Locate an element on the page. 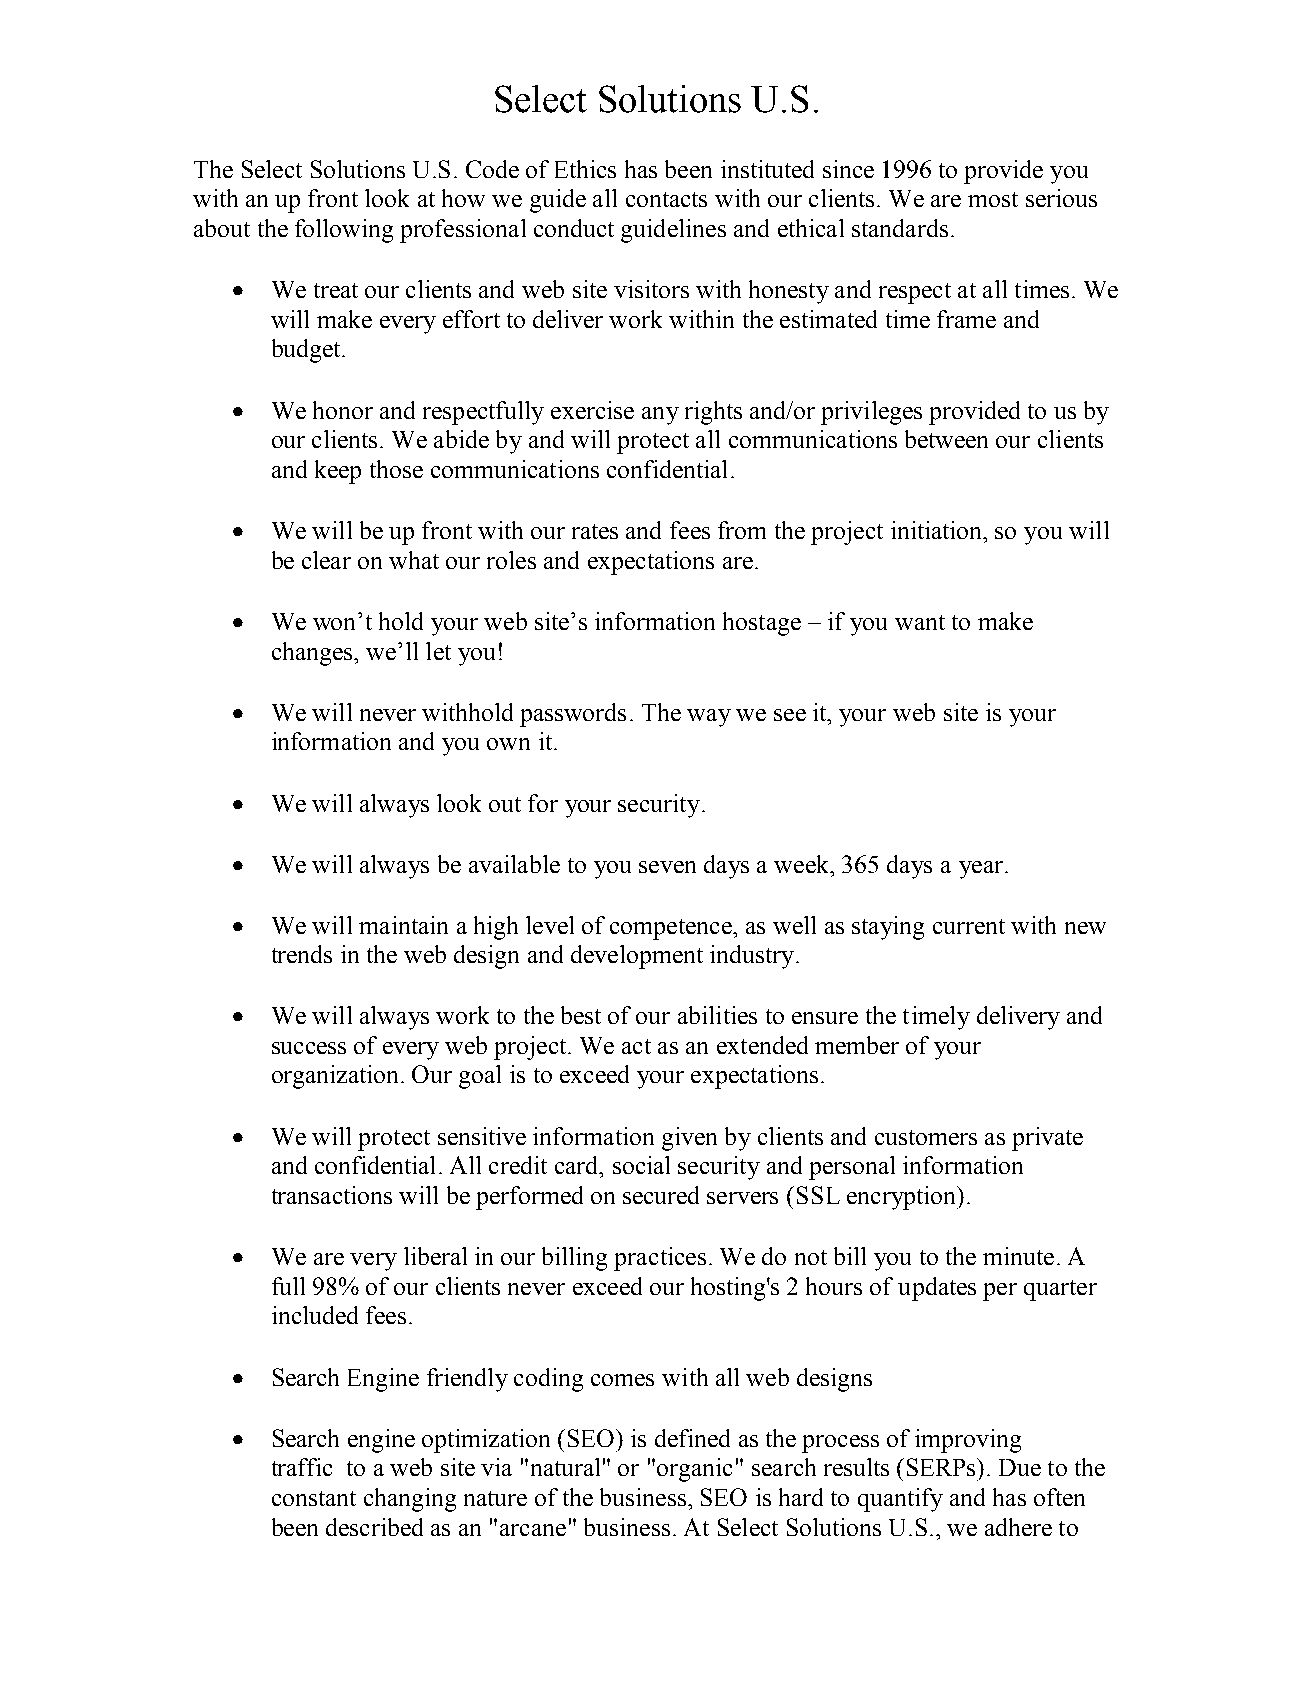  minute is located at coordinates (1018, 1256).
